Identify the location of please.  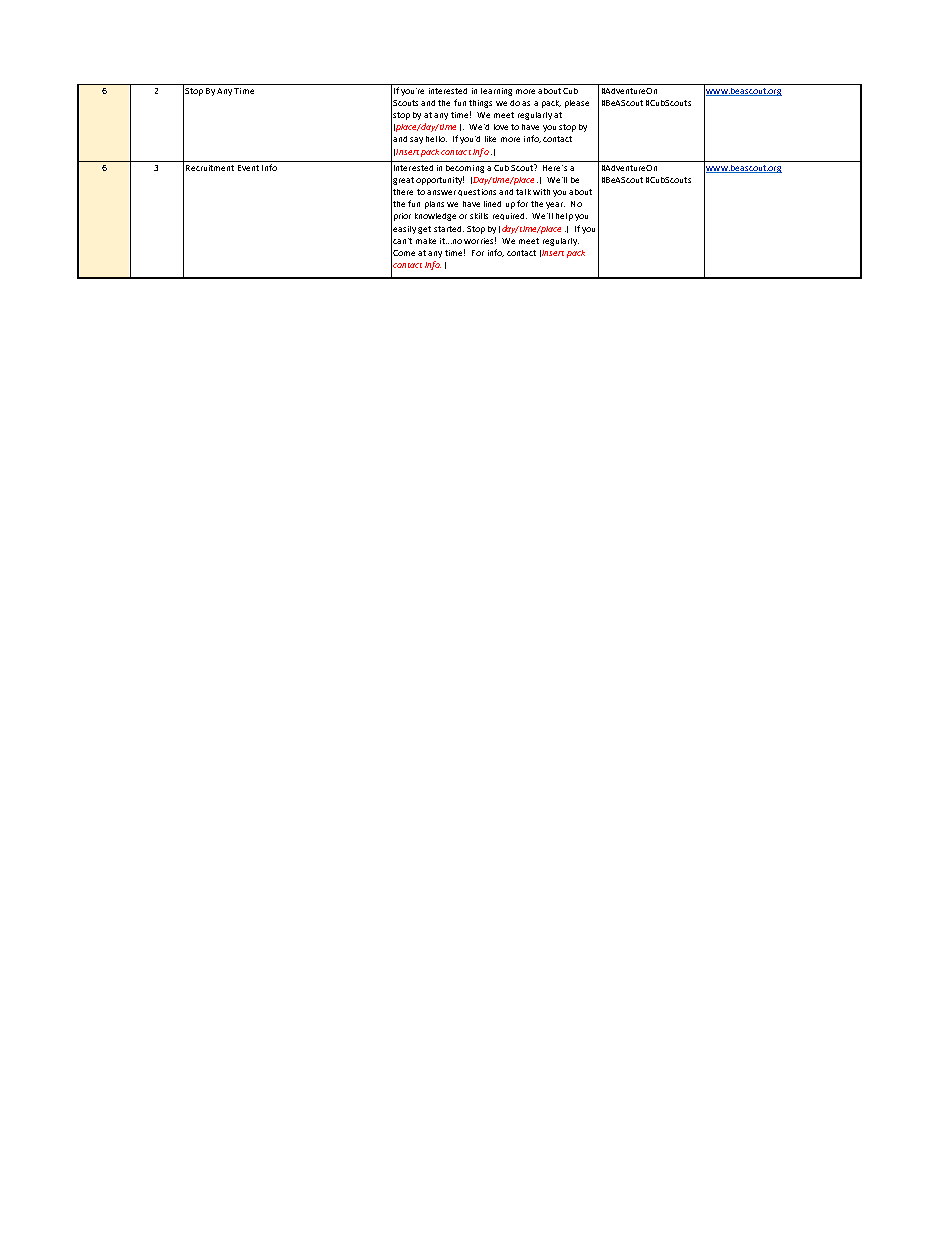
(577, 104).
